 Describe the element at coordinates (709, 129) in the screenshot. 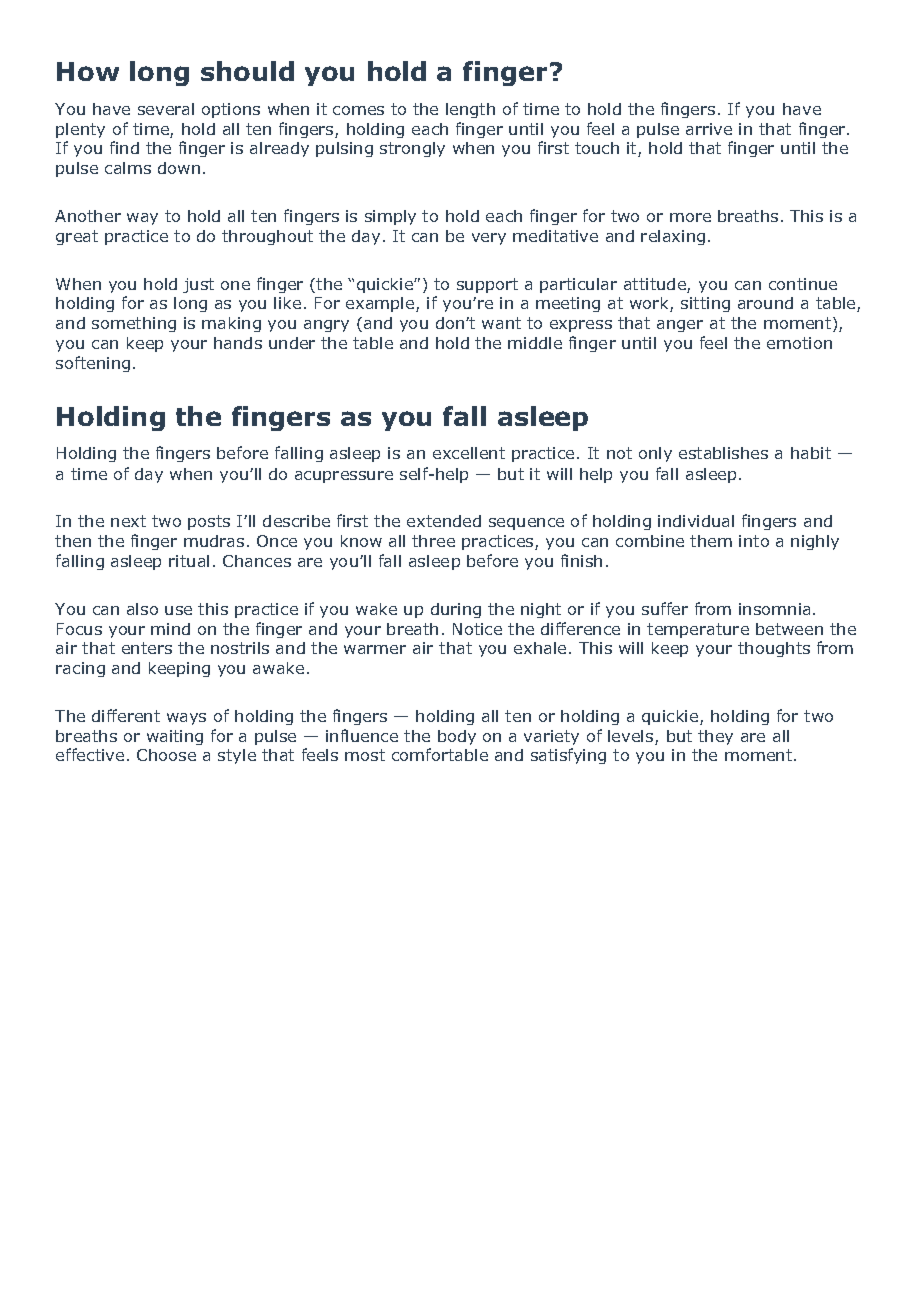

I see `arrive` at that location.
